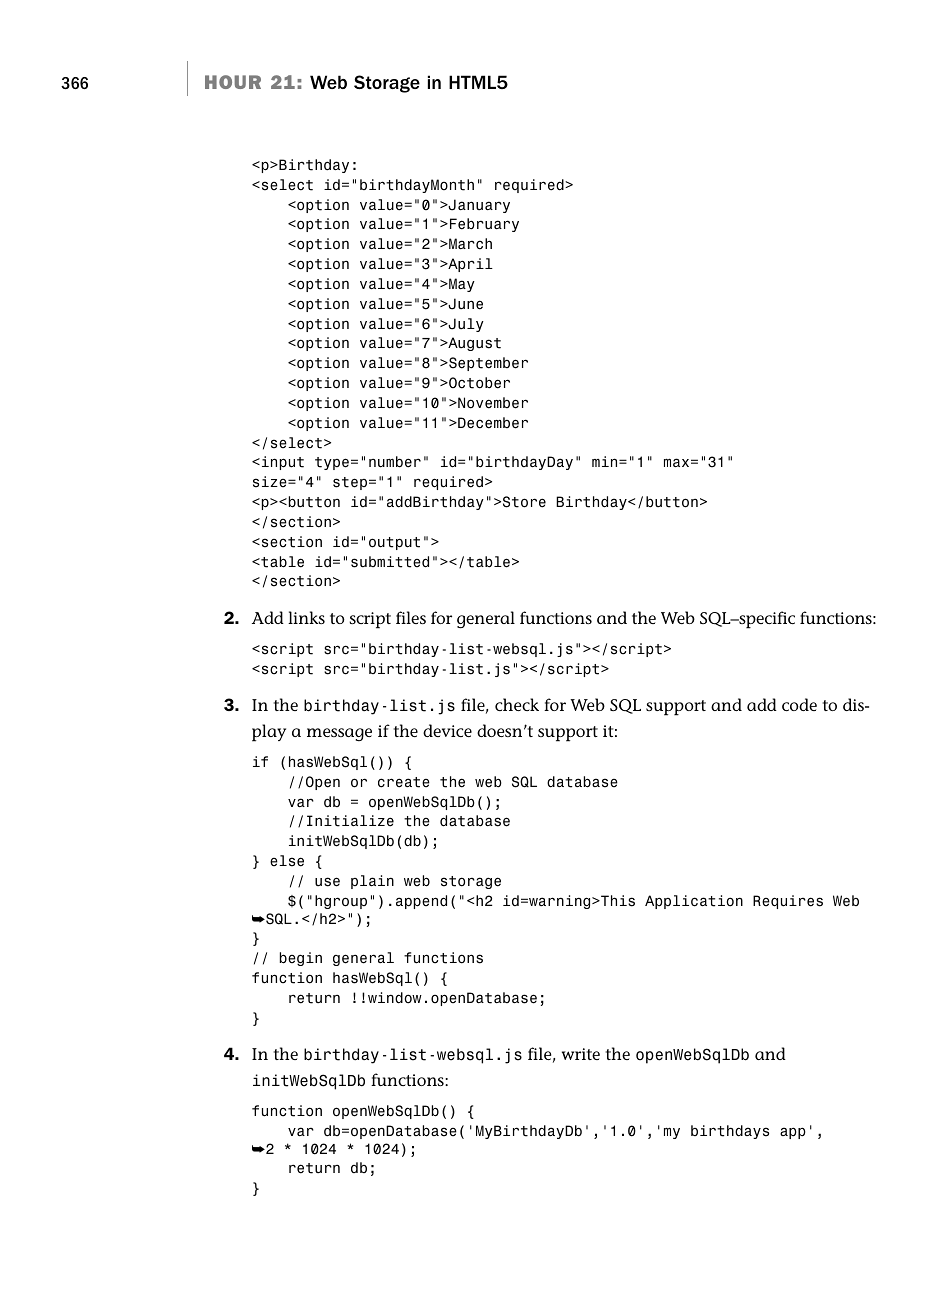  Describe the element at coordinates (233, 82) in the page. I see `HOUR` at that location.
